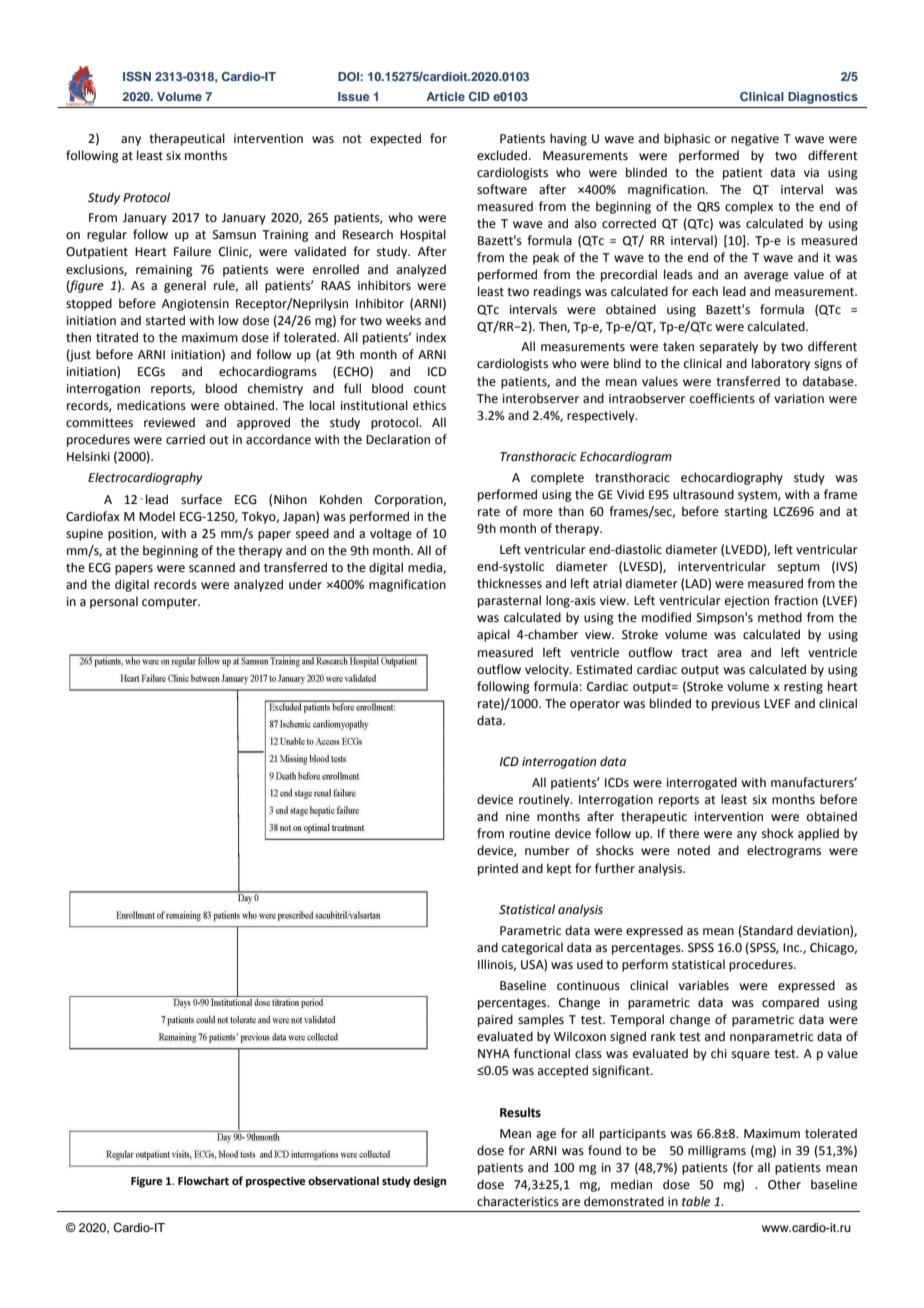  What do you see at coordinates (151, 405) in the page?
I see `medications` at bounding box center [151, 405].
